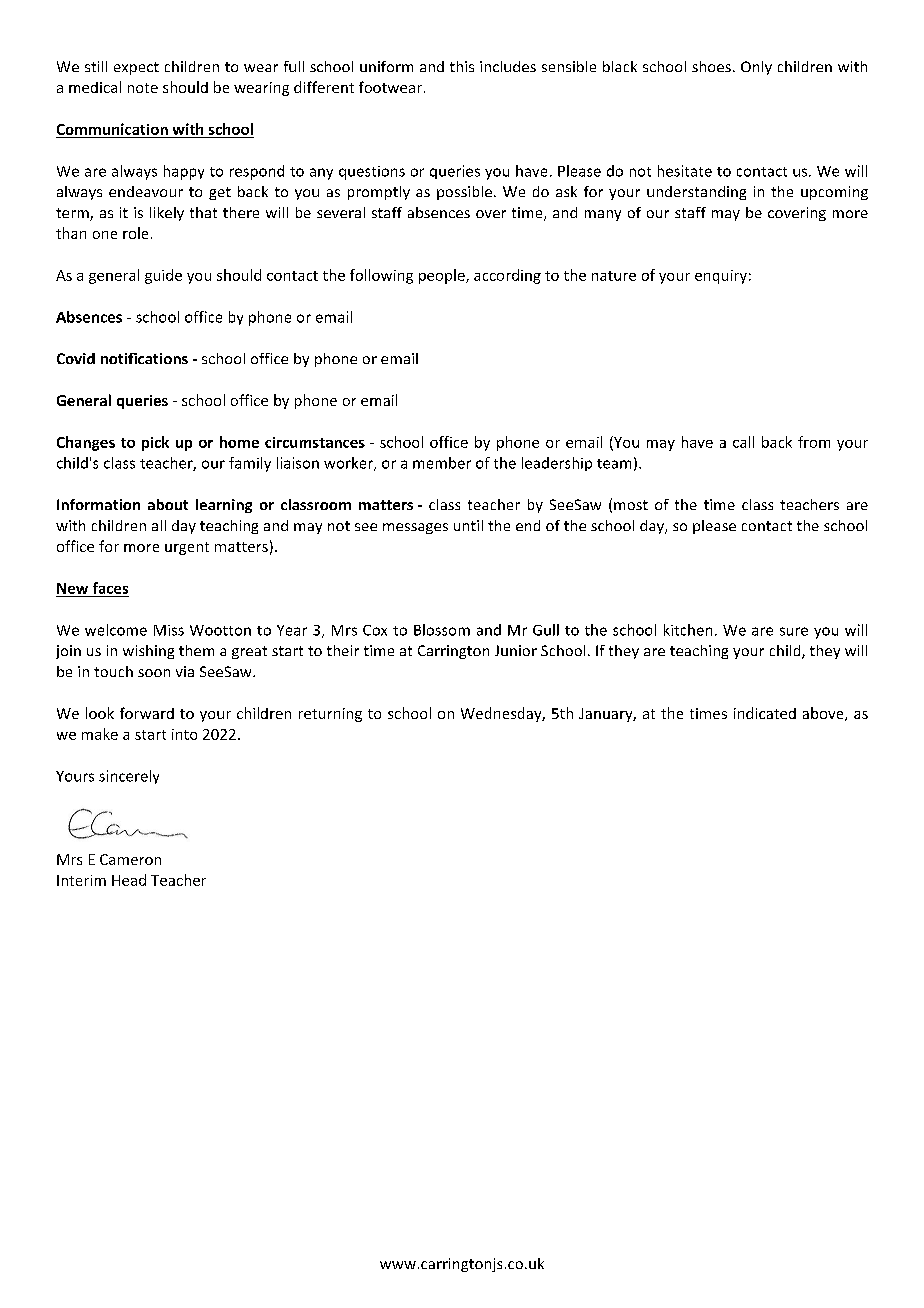  Describe the element at coordinates (468, 525) in the screenshot. I see `until` at that location.
